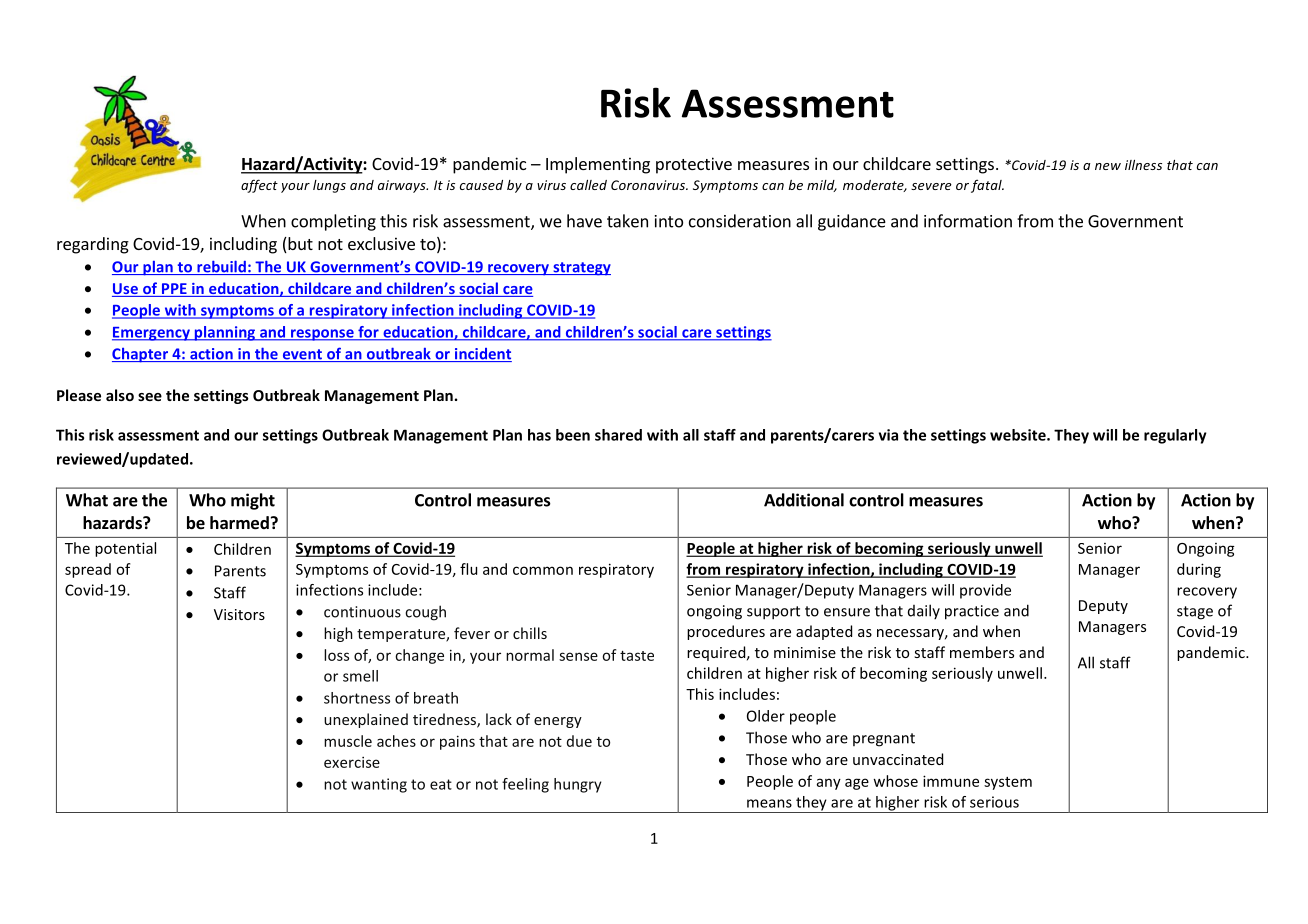 The width and height of the screenshot is (1308, 924). Describe the element at coordinates (618, 435) in the screenshot. I see `shared` at that location.
